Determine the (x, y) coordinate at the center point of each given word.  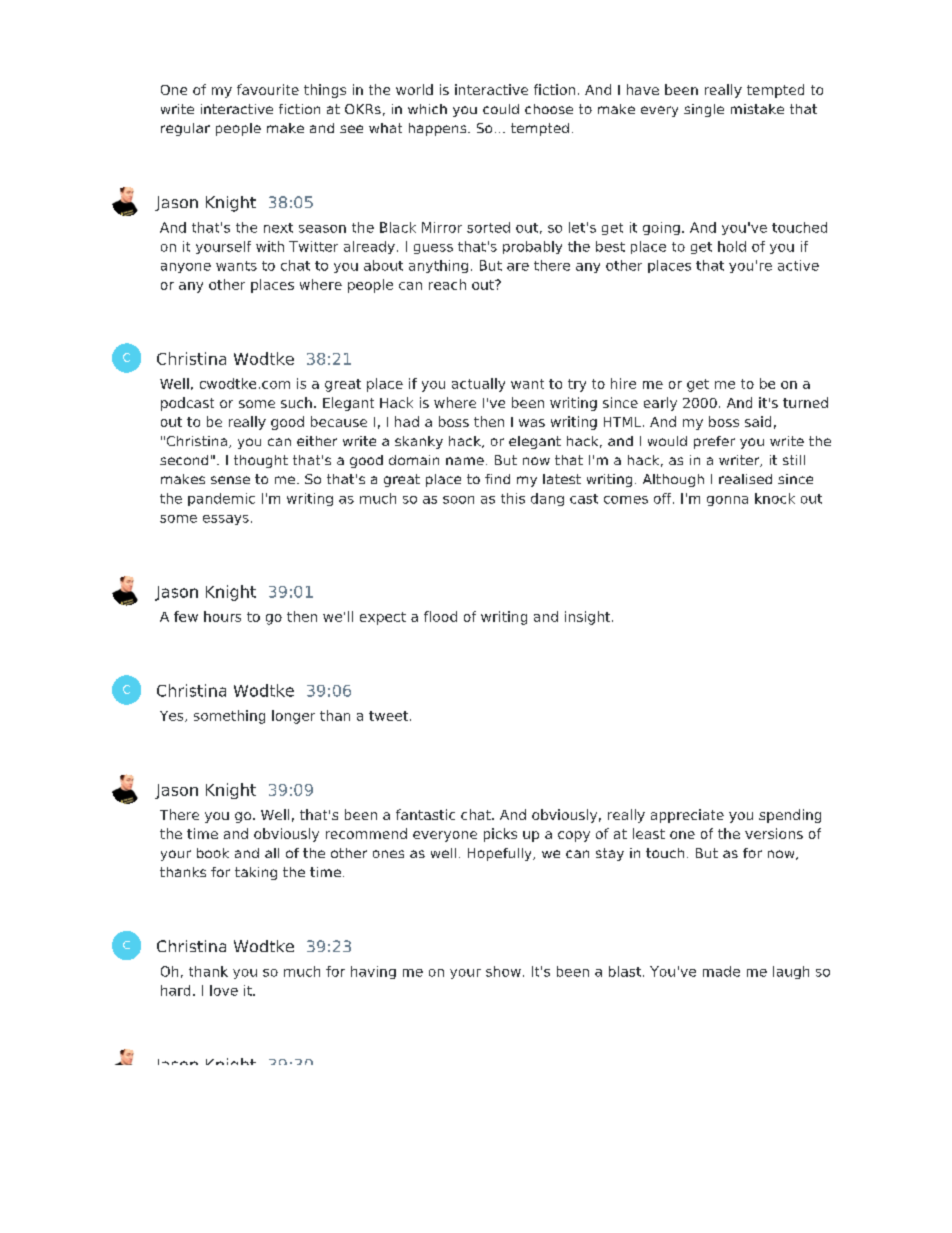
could (501, 109)
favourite (268, 89)
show (503, 971)
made (721, 971)
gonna (727, 501)
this (513, 498)
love (224, 990)
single (704, 110)
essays (226, 520)
